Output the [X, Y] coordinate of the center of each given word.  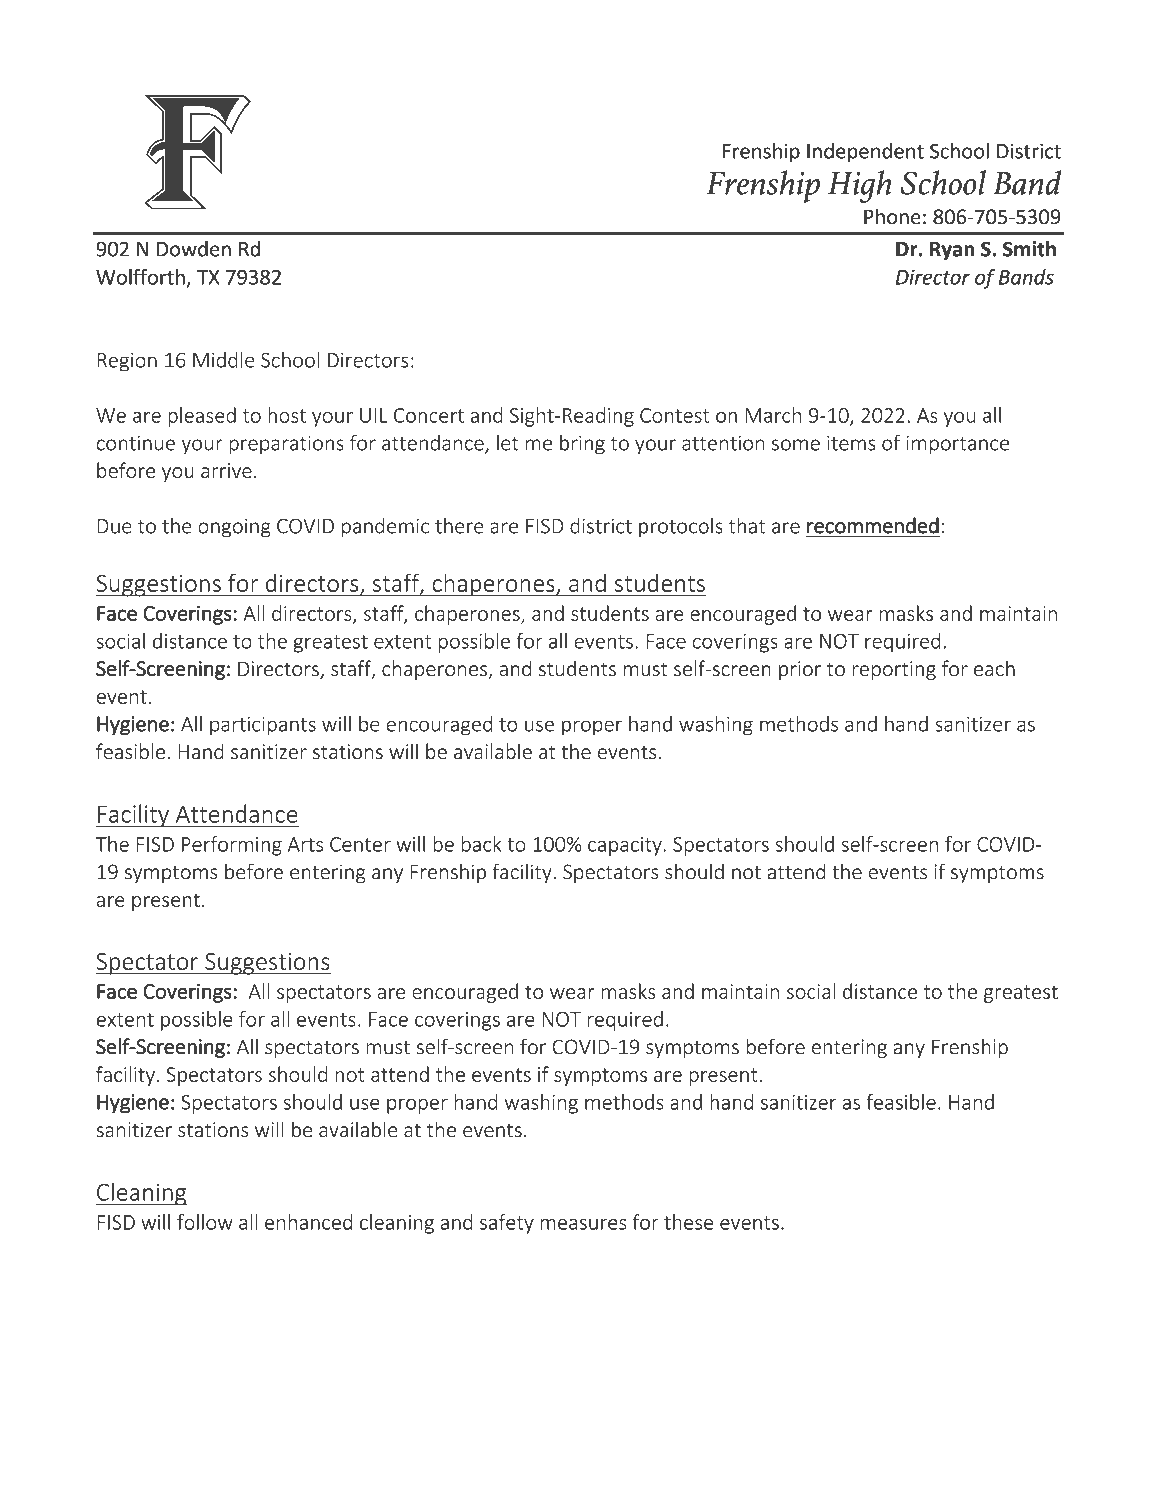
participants [263, 726]
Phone [892, 216]
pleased [202, 417]
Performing [232, 846]
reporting [894, 670]
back [481, 844]
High [860, 186]
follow [205, 1222]
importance [957, 445]
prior [800, 670]
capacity [625, 846]
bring [582, 445]
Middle [224, 360]
